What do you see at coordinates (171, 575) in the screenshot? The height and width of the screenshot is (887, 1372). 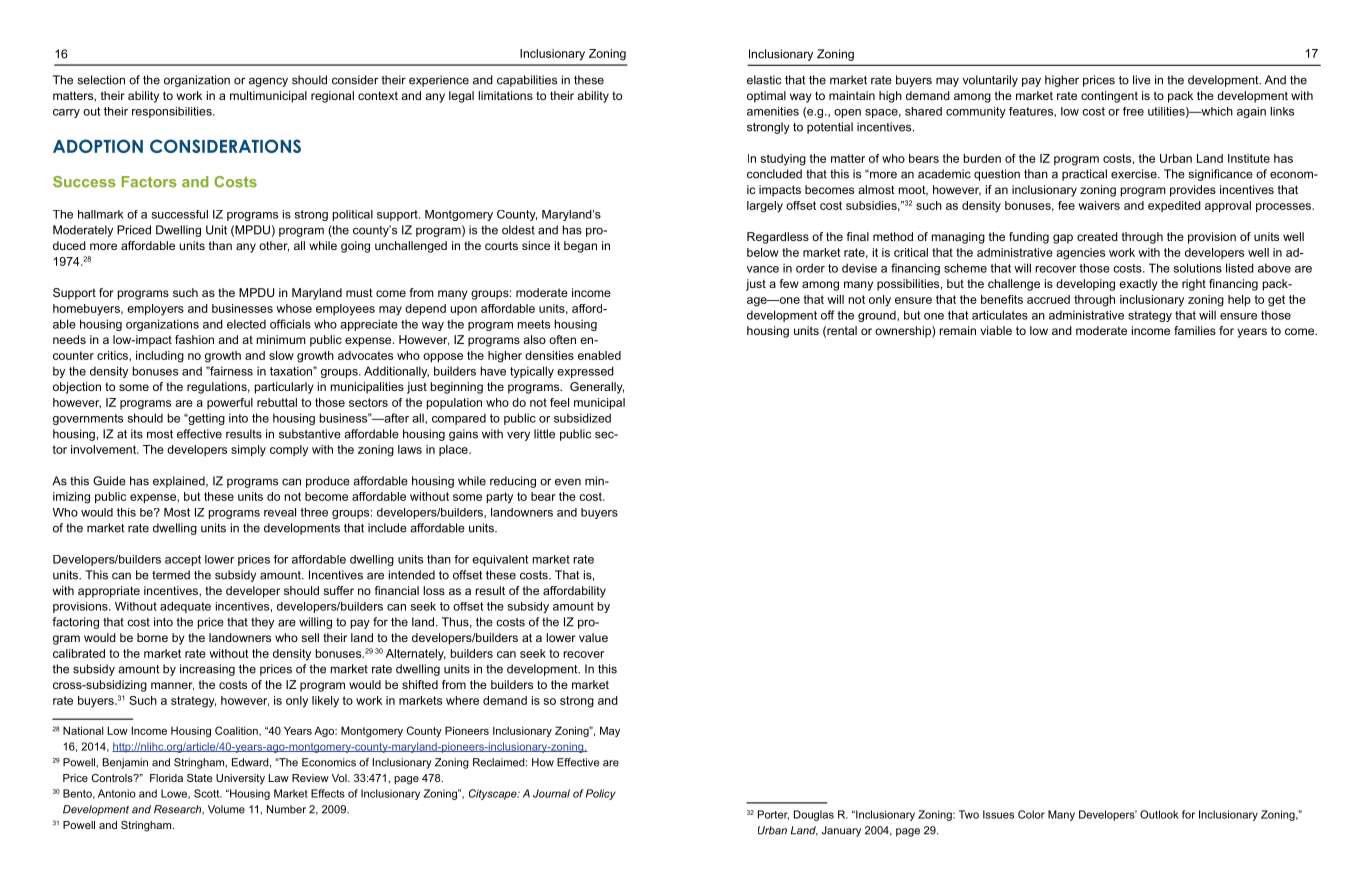 I see `termed` at bounding box center [171, 575].
